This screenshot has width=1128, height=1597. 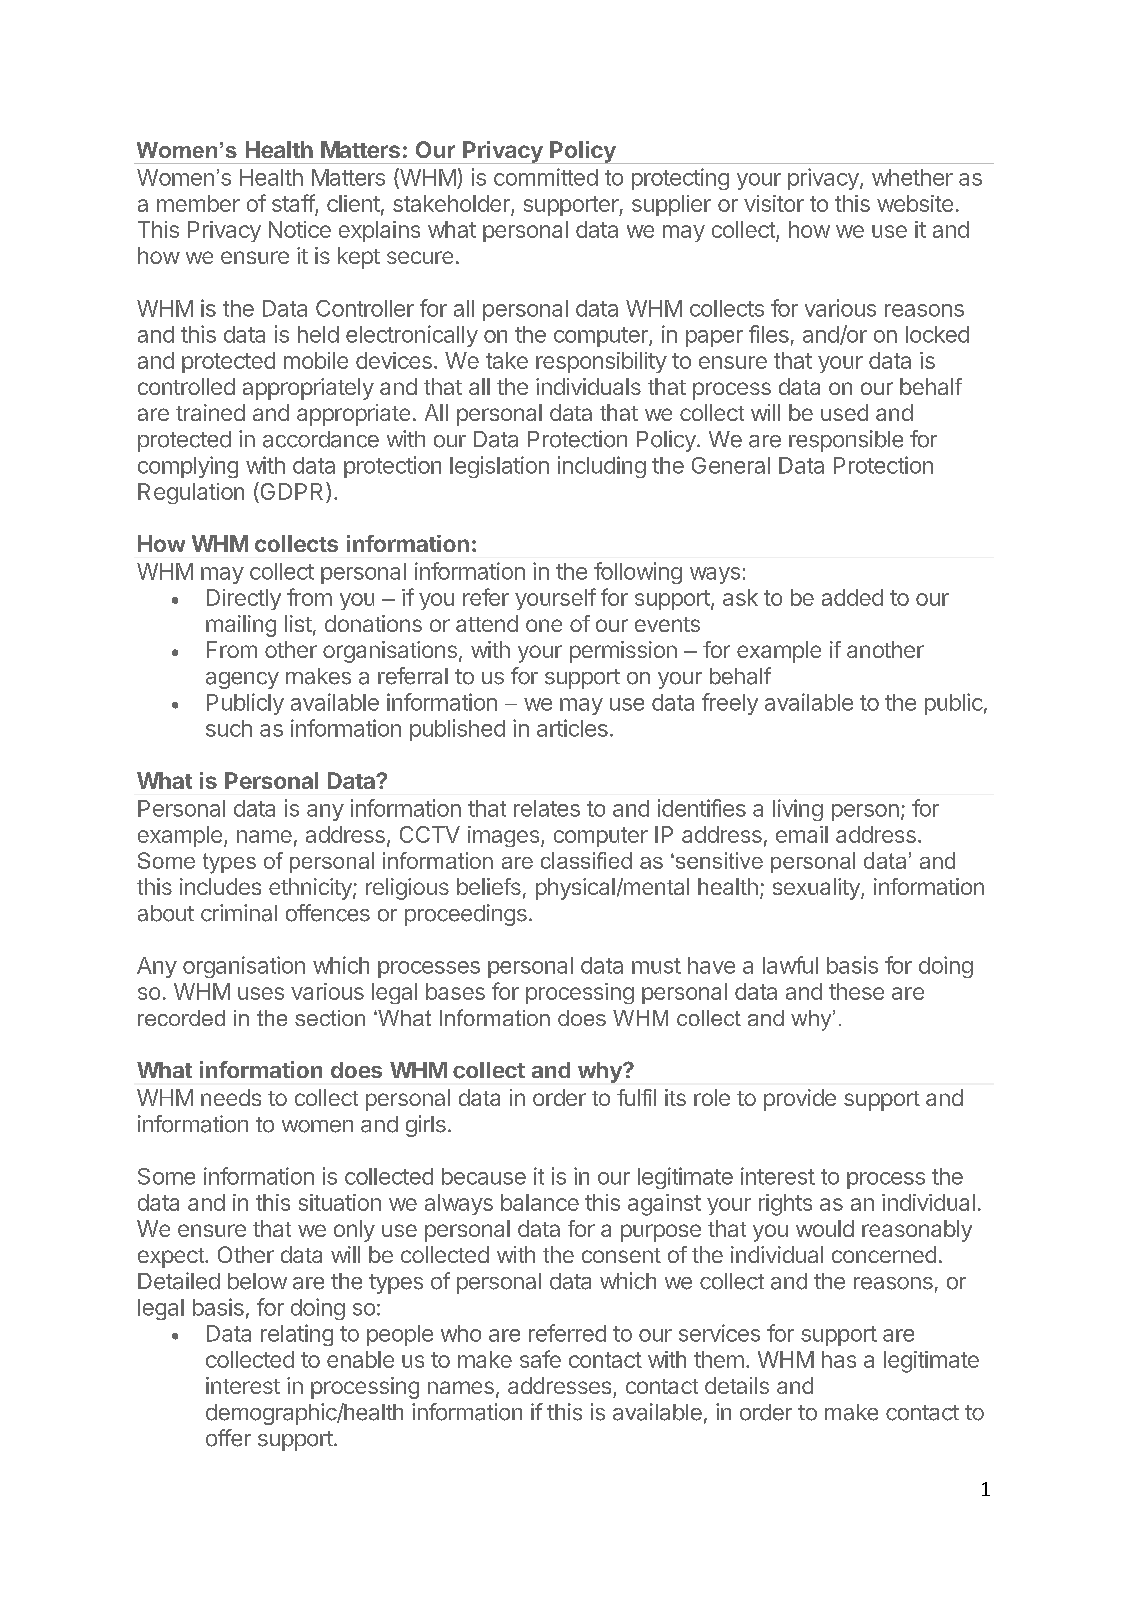 I want to click on fulfil, so click(x=636, y=1097).
